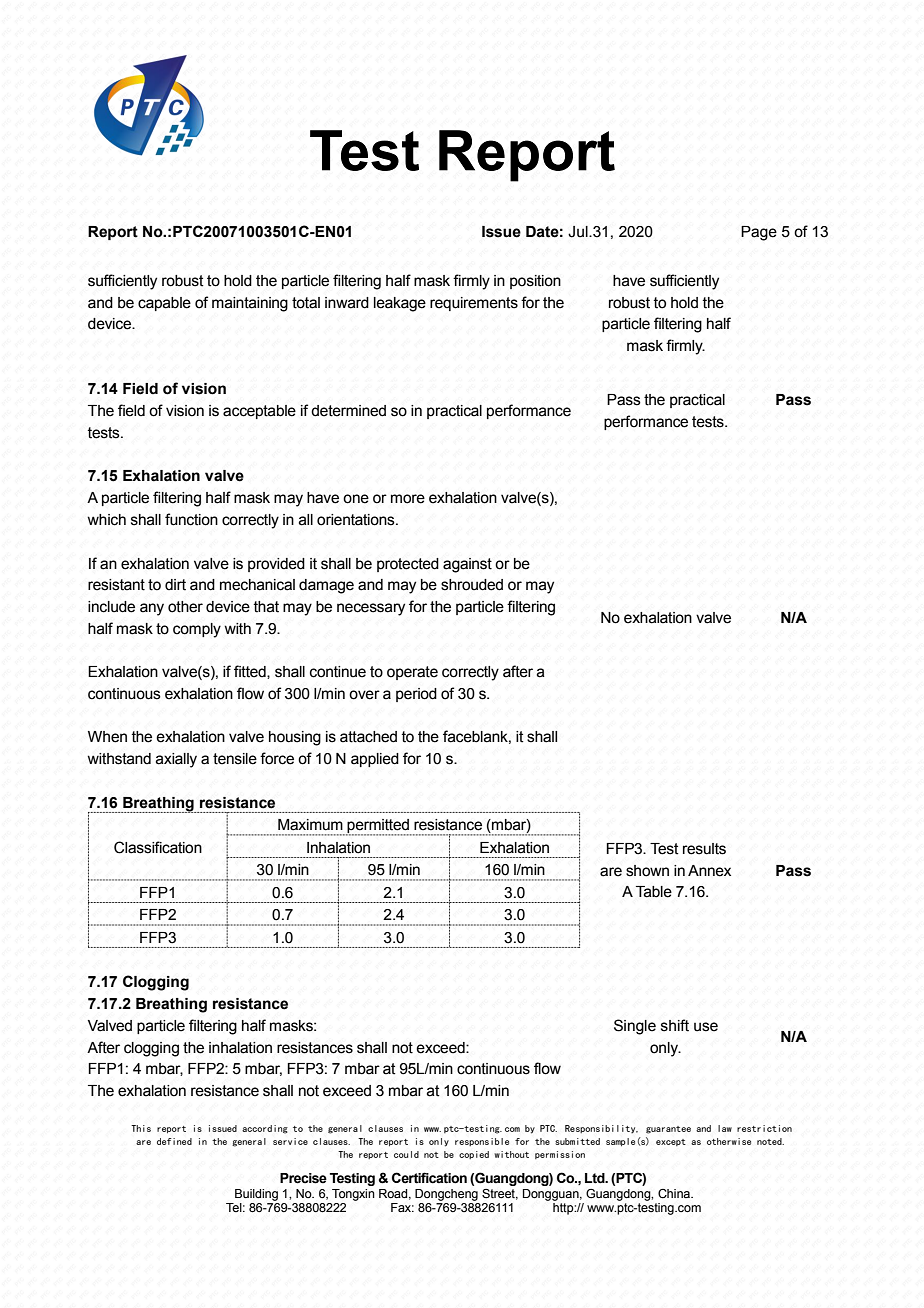 The image size is (924, 1308). I want to click on more, so click(408, 499).
